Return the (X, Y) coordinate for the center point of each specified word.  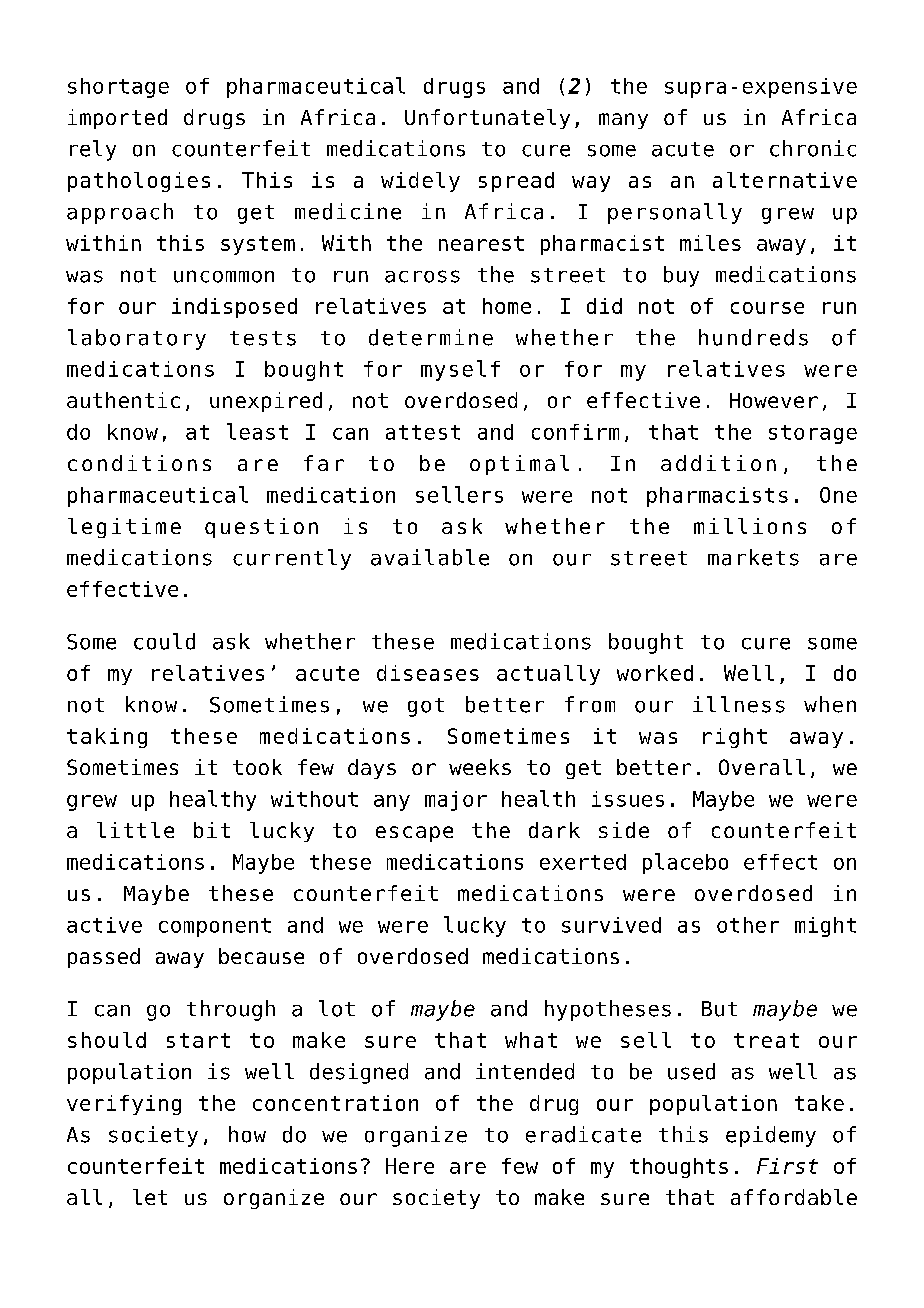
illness (739, 704)
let (150, 1197)
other (748, 925)
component (215, 927)
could (164, 641)
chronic (813, 148)
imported (117, 119)
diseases (428, 673)
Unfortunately (487, 119)
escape (414, 834)
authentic (123, 400)
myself (460, 370)
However (774, 400)
